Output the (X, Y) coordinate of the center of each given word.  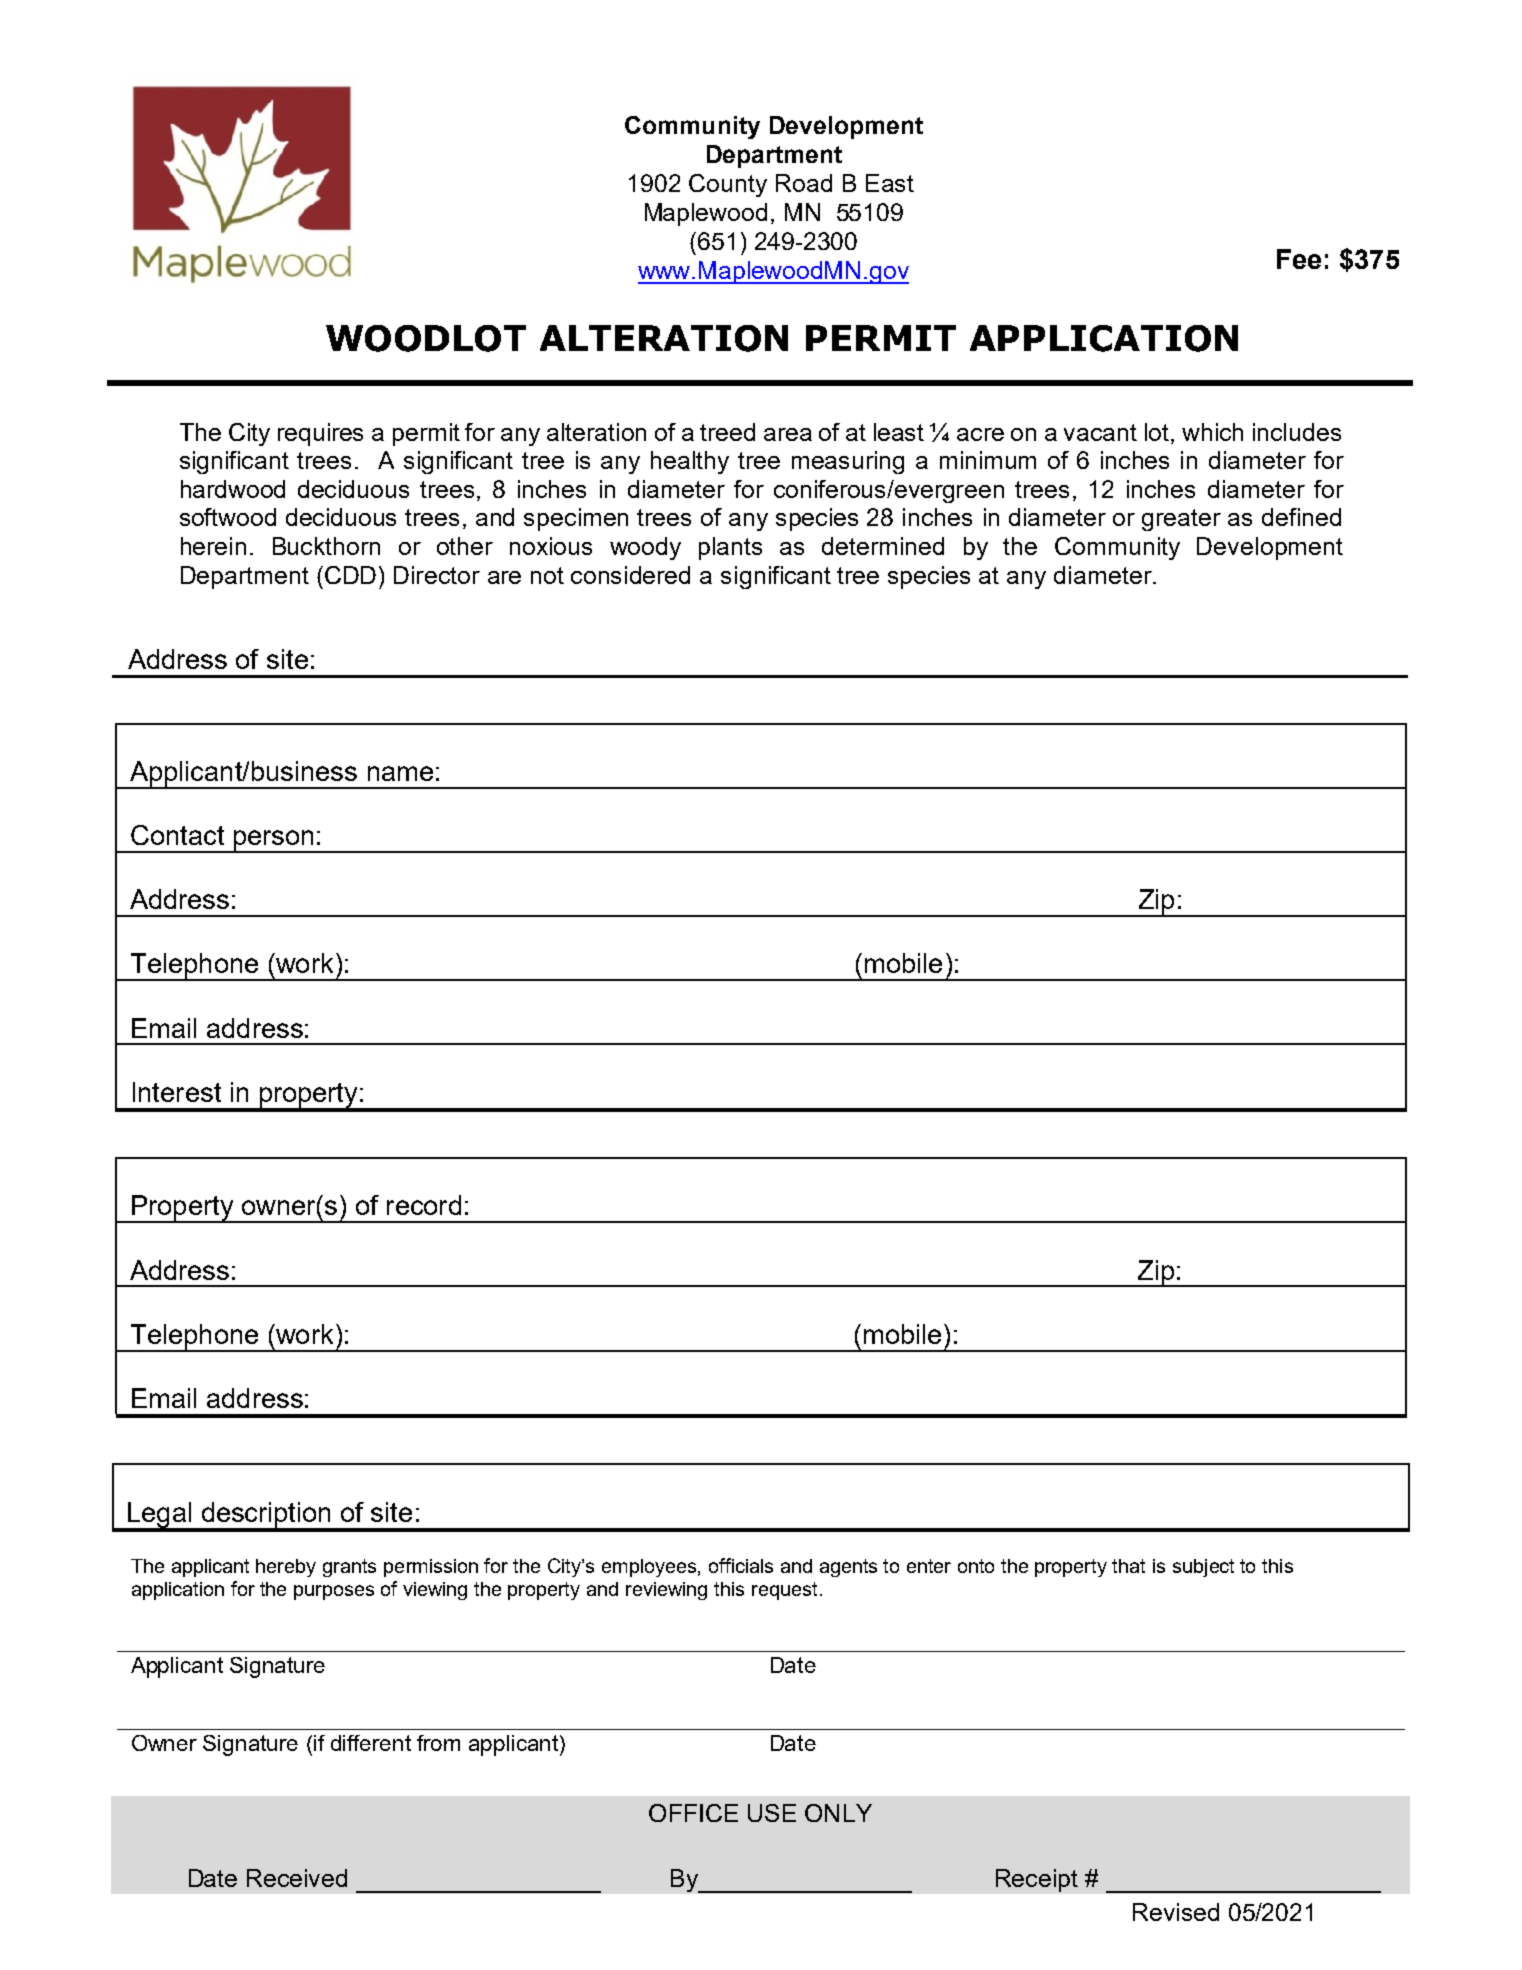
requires (320, 434)
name (400, 773)
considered (630, 575)
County (728, 185)
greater (1181, 520)
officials (741, 1565)
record (424, 1205)
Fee (1299, 259)
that (1128, 1566)
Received (297, 1878)
